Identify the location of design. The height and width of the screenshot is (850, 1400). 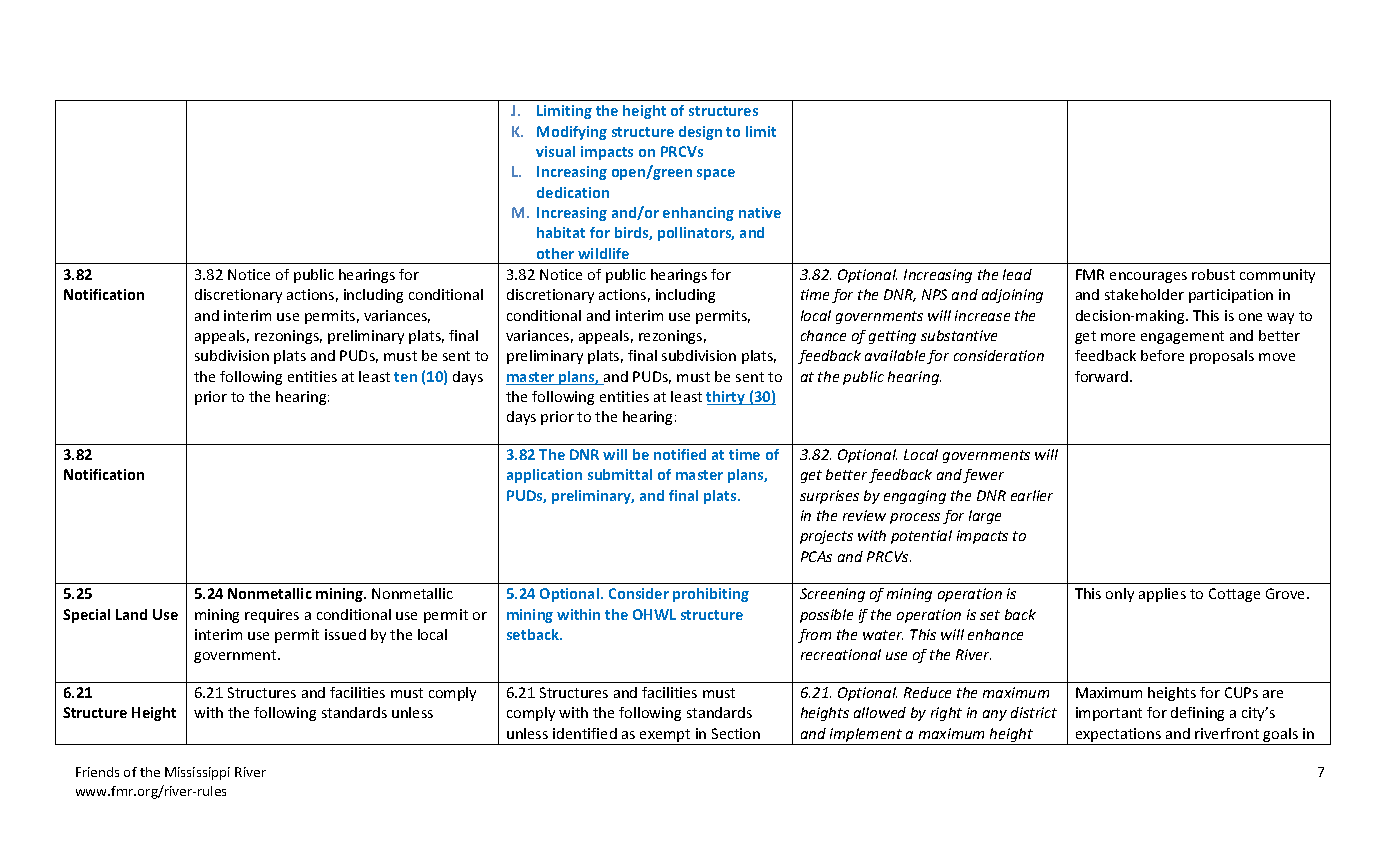
(700, 133).
